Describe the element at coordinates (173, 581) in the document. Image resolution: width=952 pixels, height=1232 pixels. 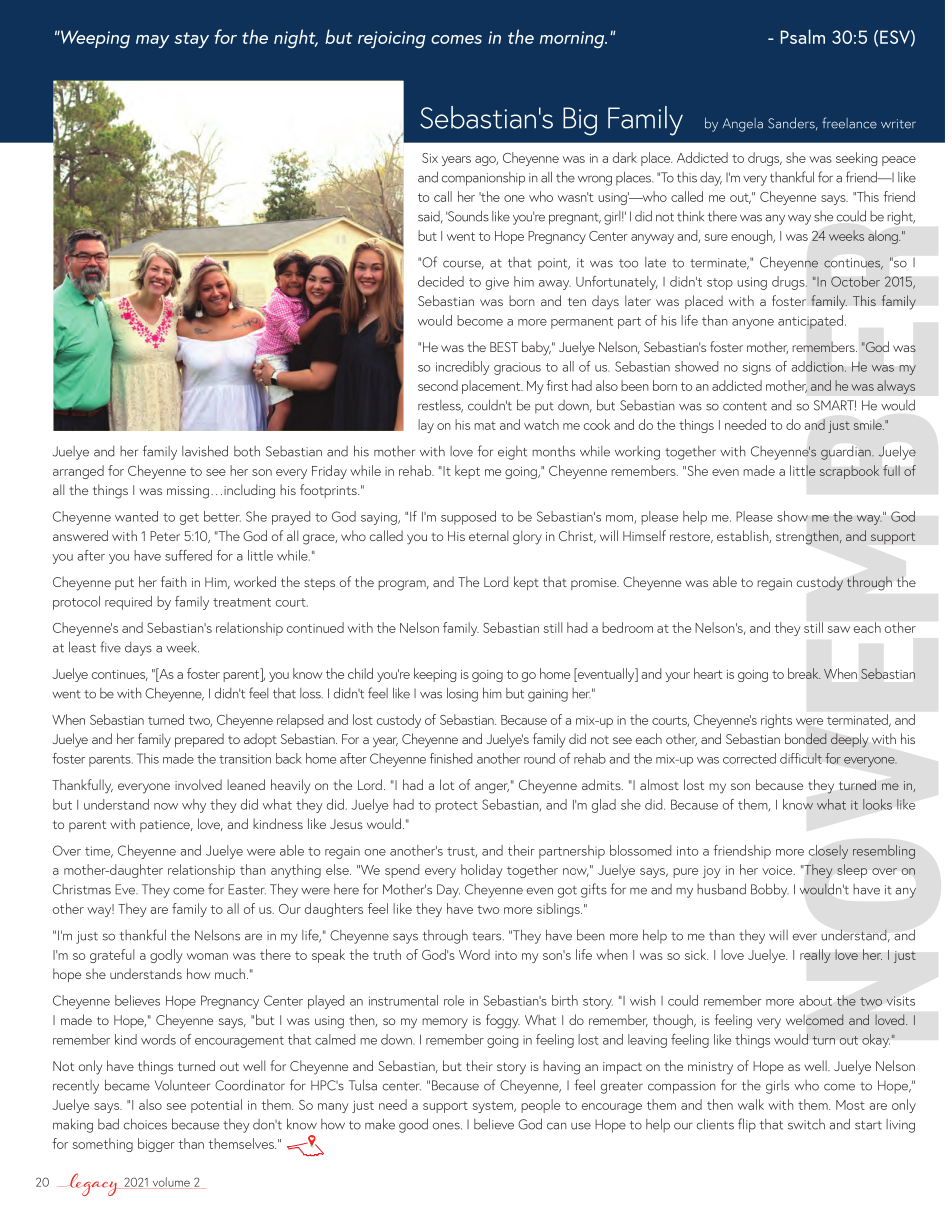
I see `faith` at that location.
